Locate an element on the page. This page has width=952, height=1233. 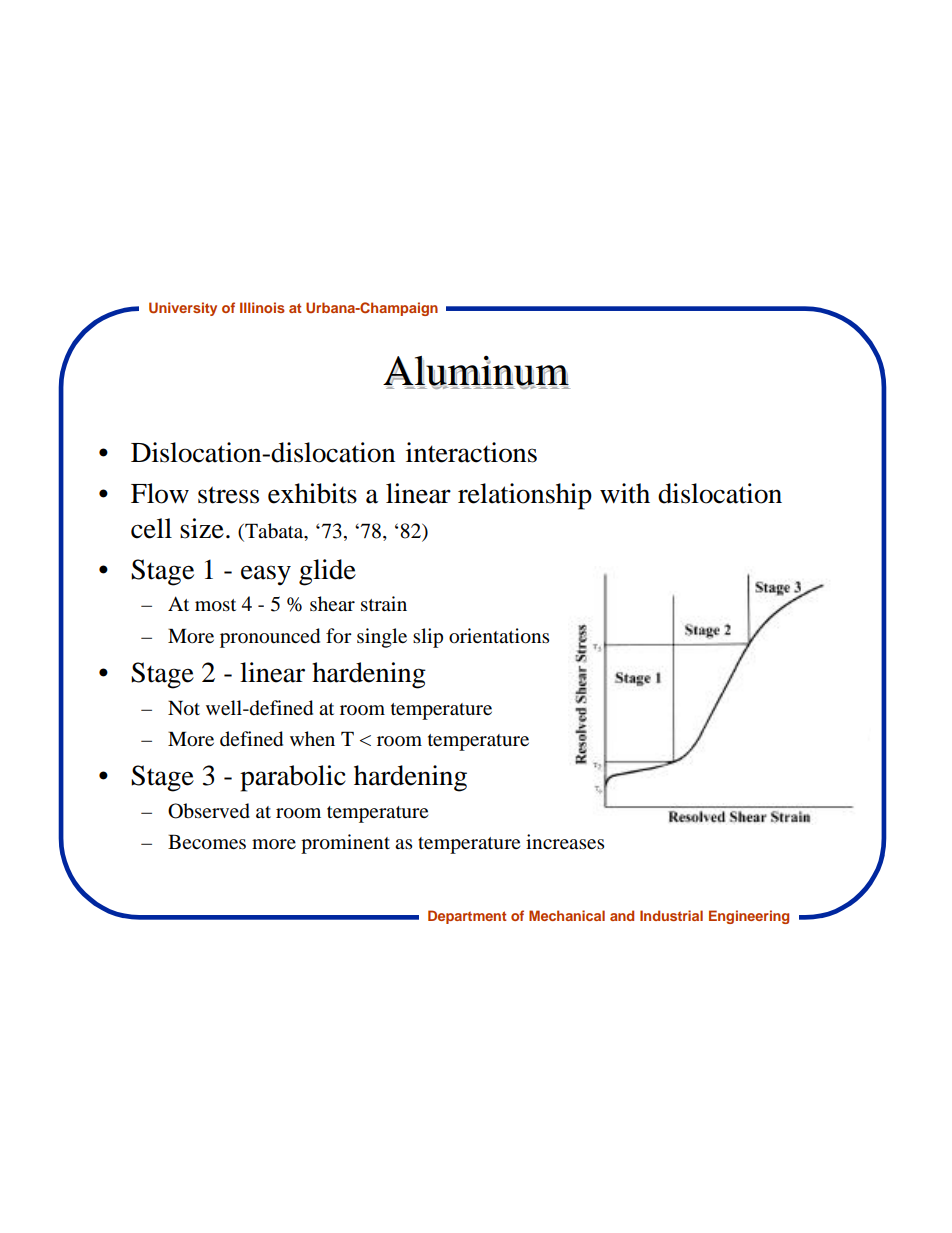
Department is located at coordinates (467, 917).
